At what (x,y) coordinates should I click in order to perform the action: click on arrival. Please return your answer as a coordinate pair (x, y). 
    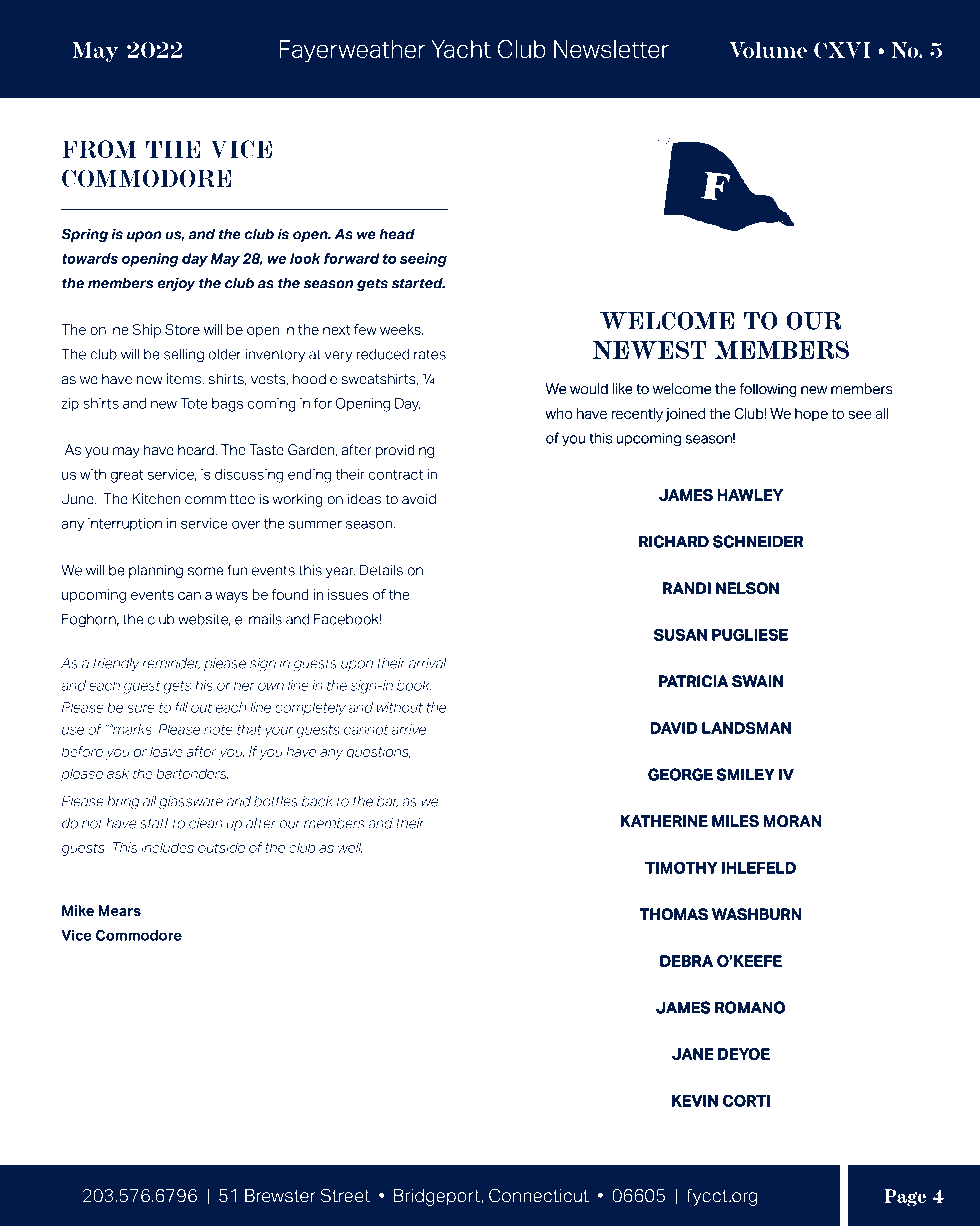
    Looking at the image, I should click on (427, 663).
